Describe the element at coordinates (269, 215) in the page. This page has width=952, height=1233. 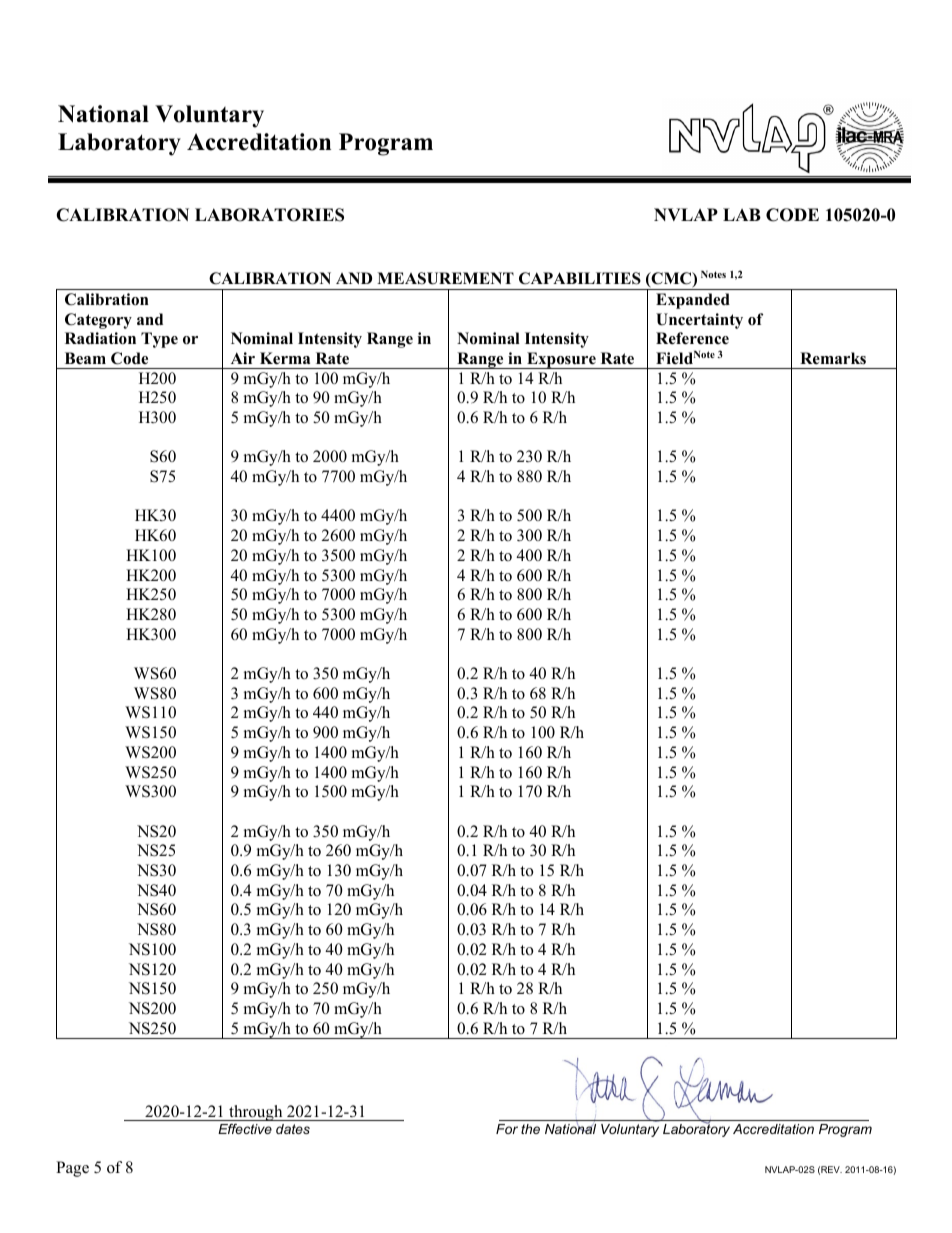
I see `LABORATORIES` at that location.
